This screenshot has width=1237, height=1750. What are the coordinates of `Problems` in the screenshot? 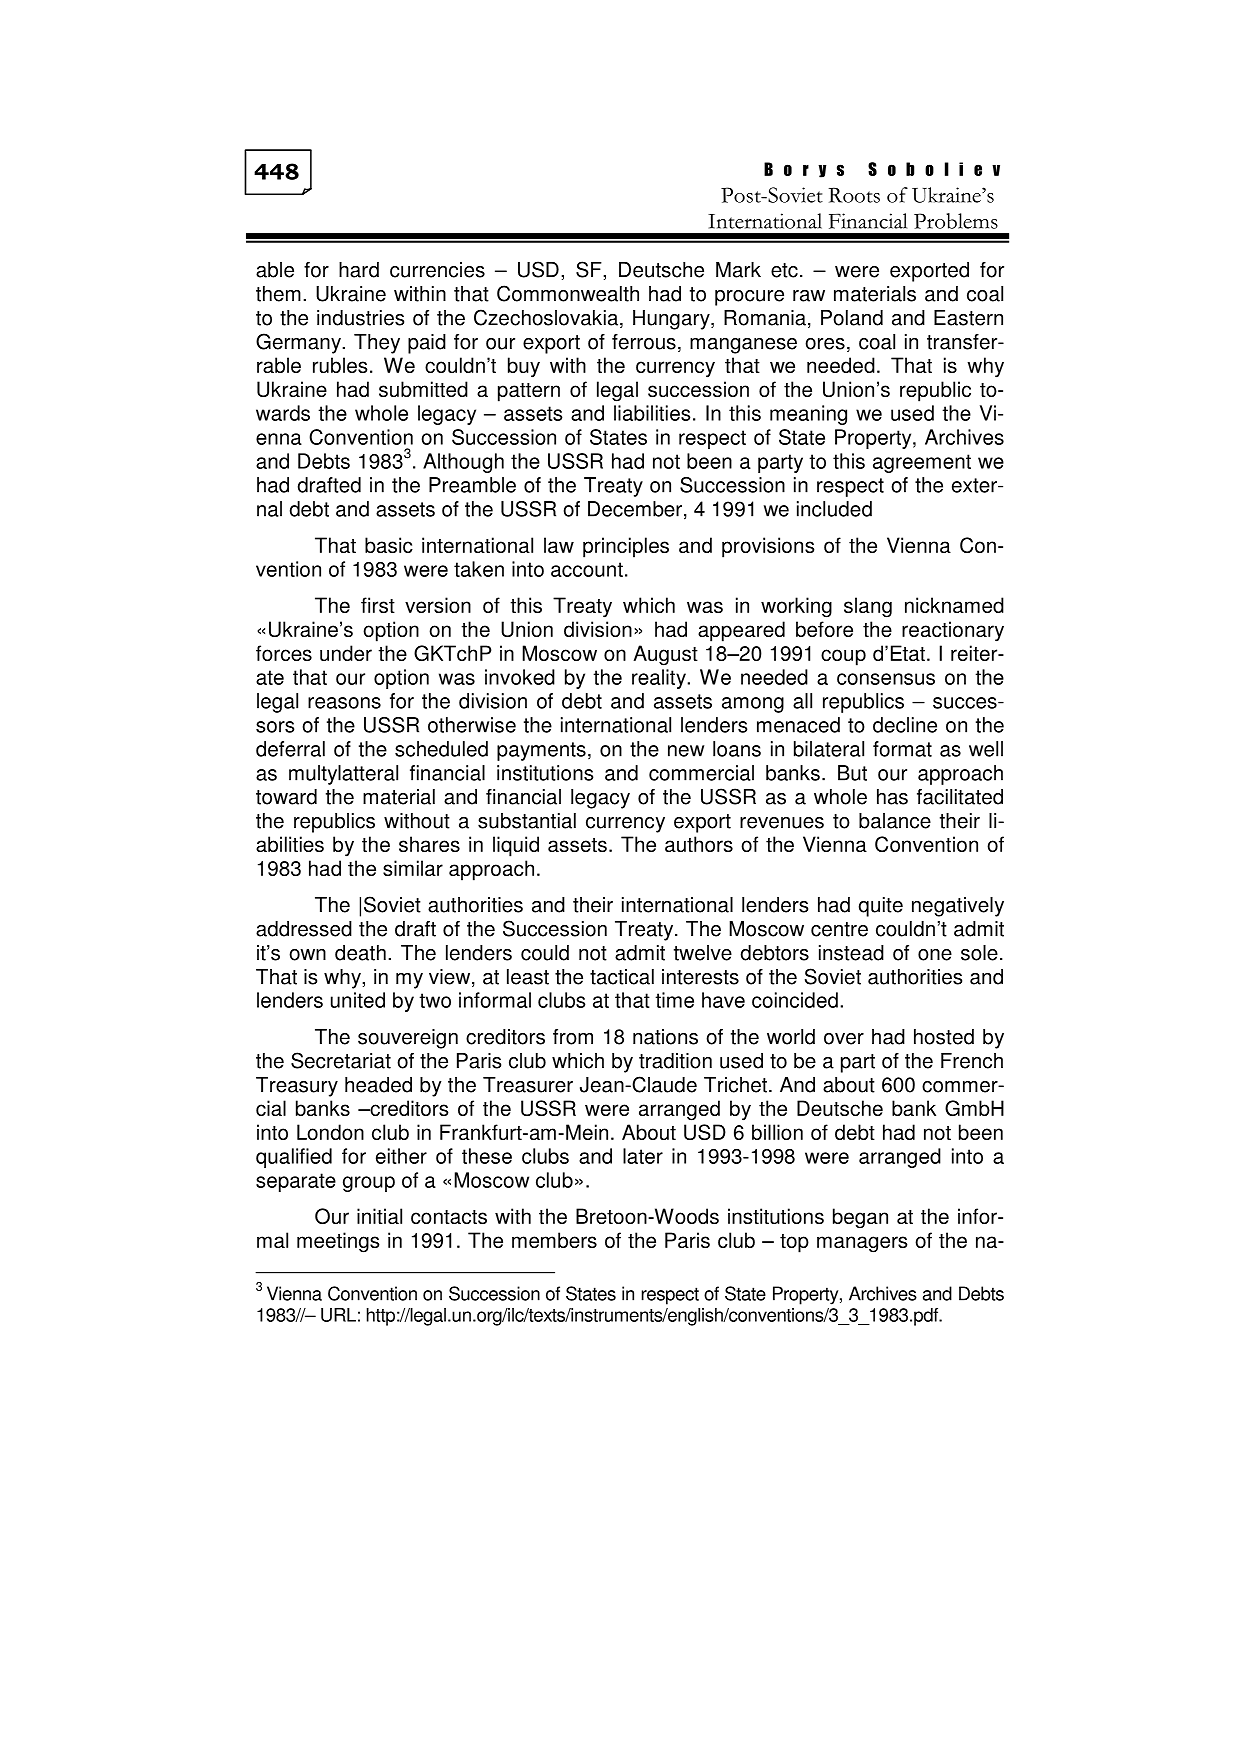 It's located at (956, 221).
